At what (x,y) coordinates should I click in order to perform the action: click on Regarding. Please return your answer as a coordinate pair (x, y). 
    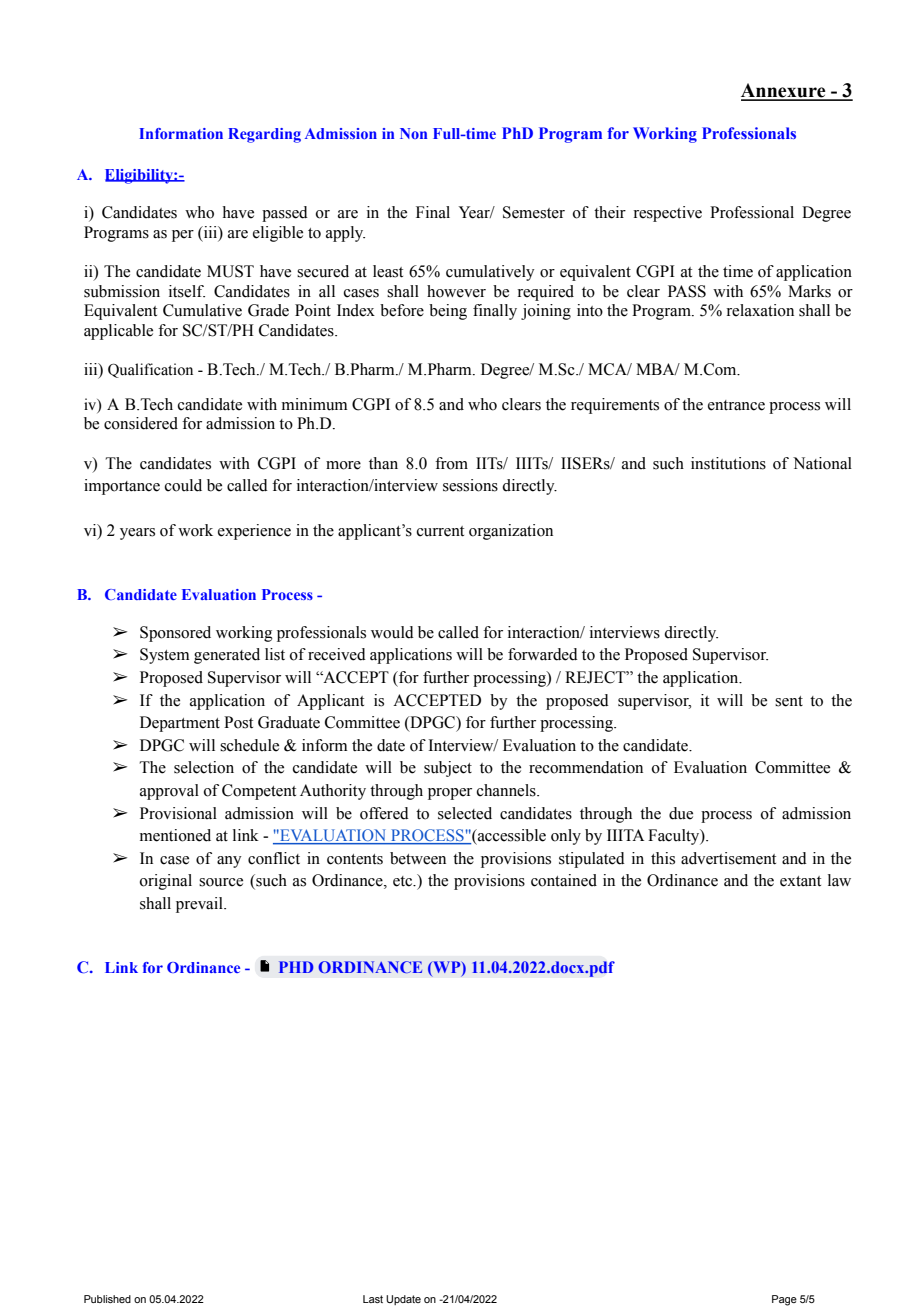
    Looking at the image, I should click on (264, 135).
